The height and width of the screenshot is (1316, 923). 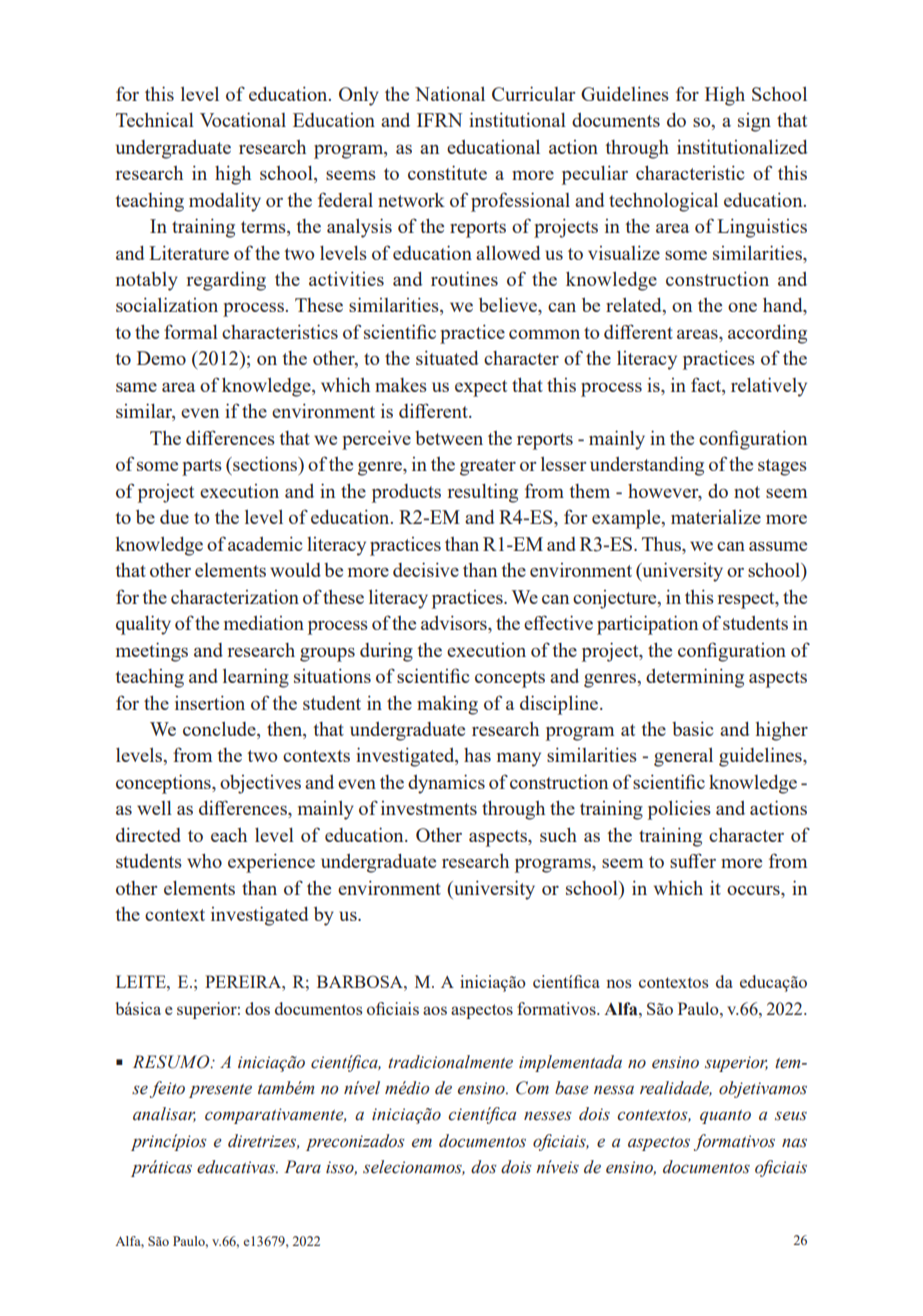 What do you see at coordinates (754, 122) in the screenshot?
I see `sign` at bounding box center [754, 122].
